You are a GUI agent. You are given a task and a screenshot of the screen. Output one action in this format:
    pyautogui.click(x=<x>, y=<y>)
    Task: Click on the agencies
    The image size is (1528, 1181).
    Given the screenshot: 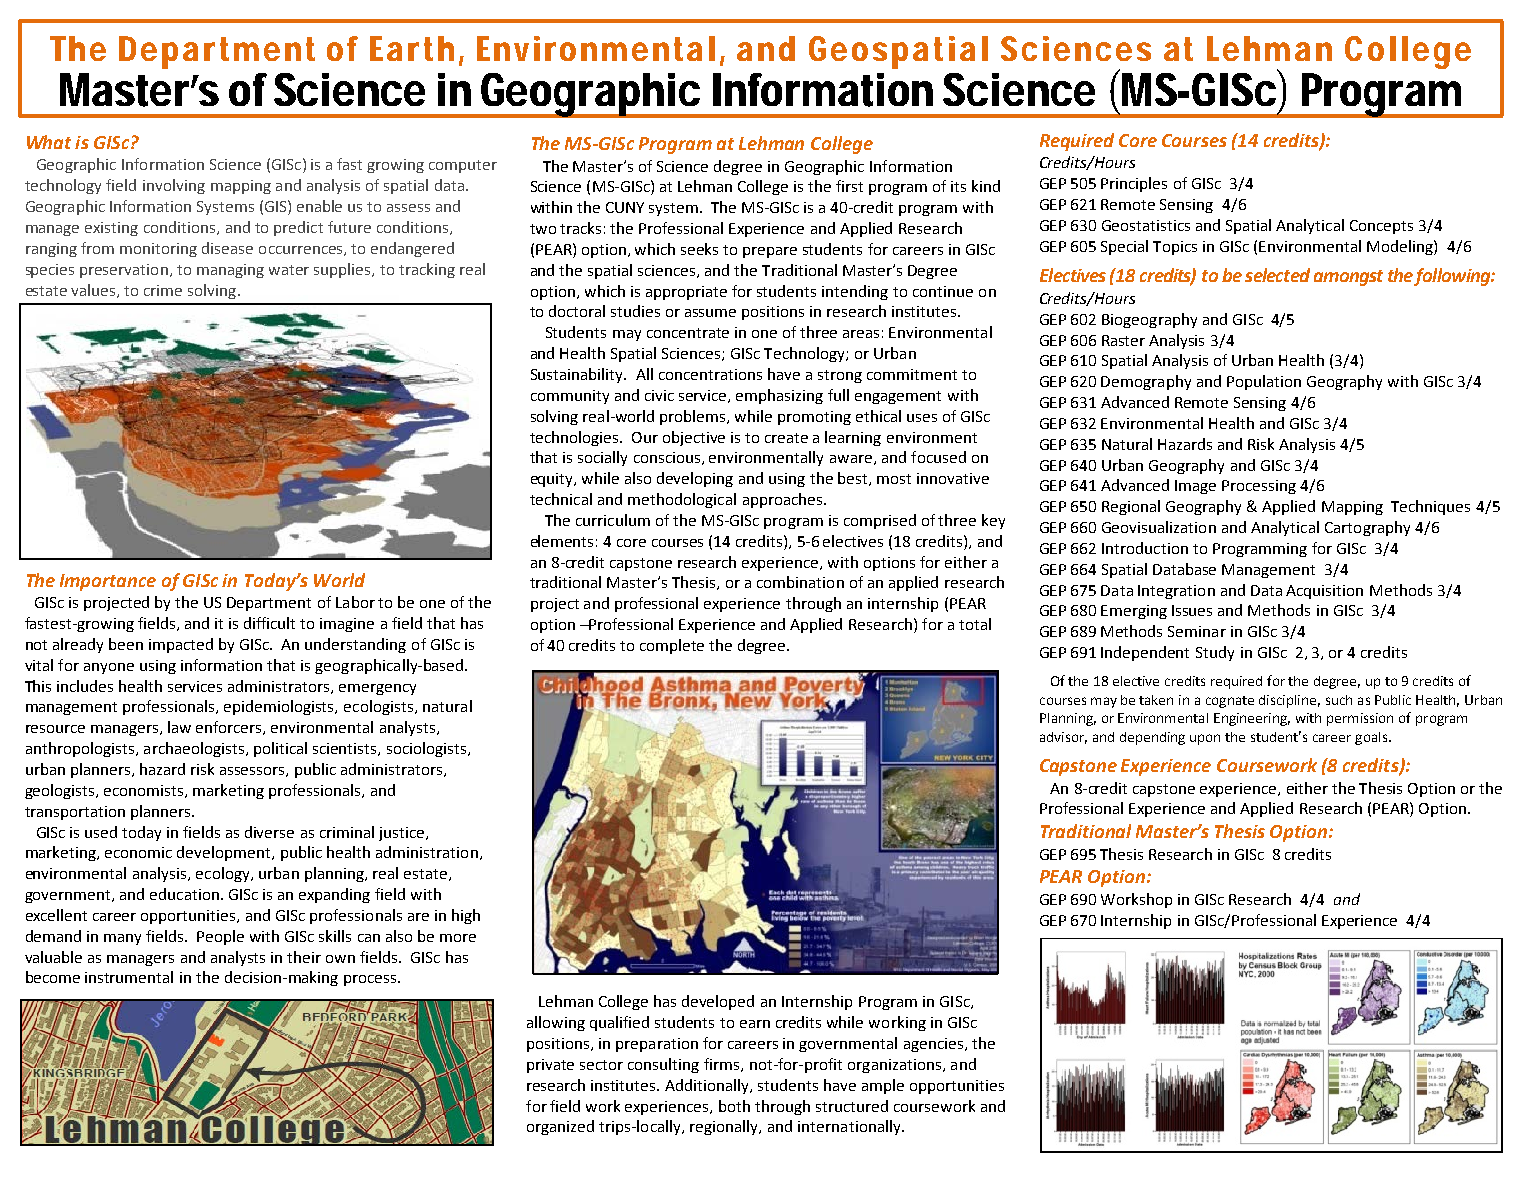 What is the action you would take?
    pyautogui.click(x=935, y=1045)
